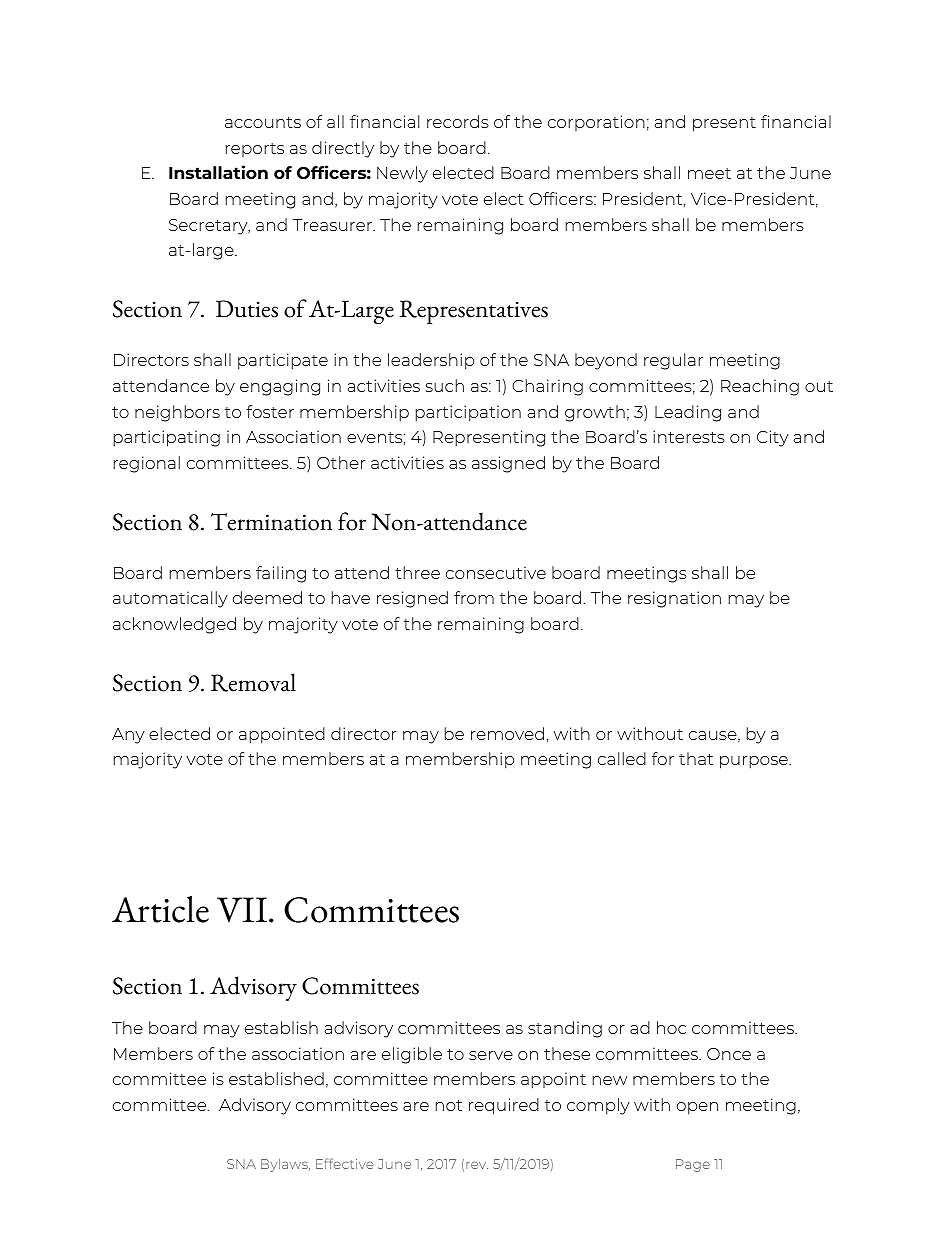 The width and height of the screenshot is (952, 1233). What do you see at coordinates (596, 123) in the screenshot?
I see `corporation` at bounding box center [596, 123].
